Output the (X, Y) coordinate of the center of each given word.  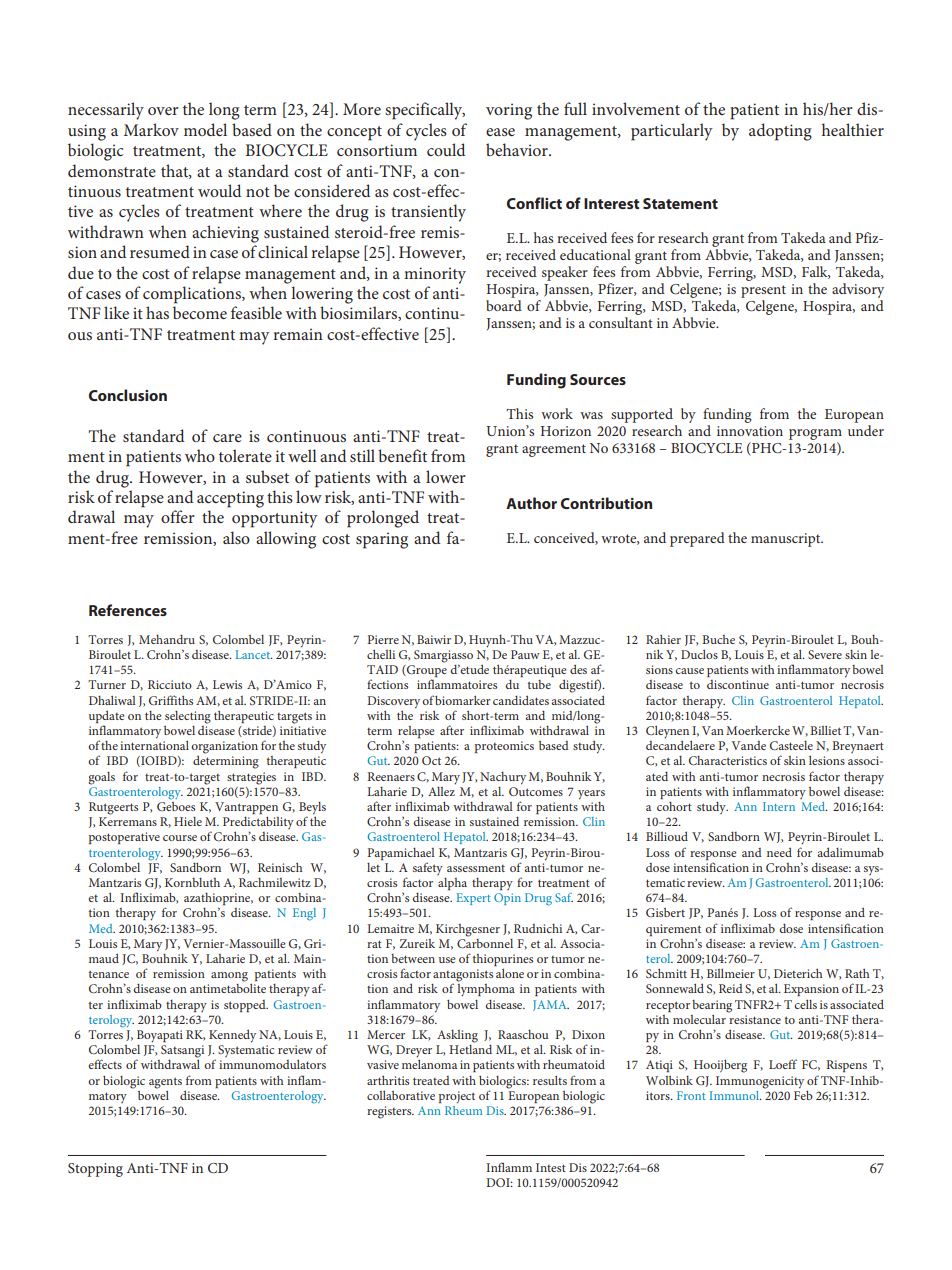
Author (531, 503)
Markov (151, 129)
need (779, 852)
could (446, 149)
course (180, 838)
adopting (780, 132)
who (200, 455)
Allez (442, 790)
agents (165, 1083)
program (815, 434)
